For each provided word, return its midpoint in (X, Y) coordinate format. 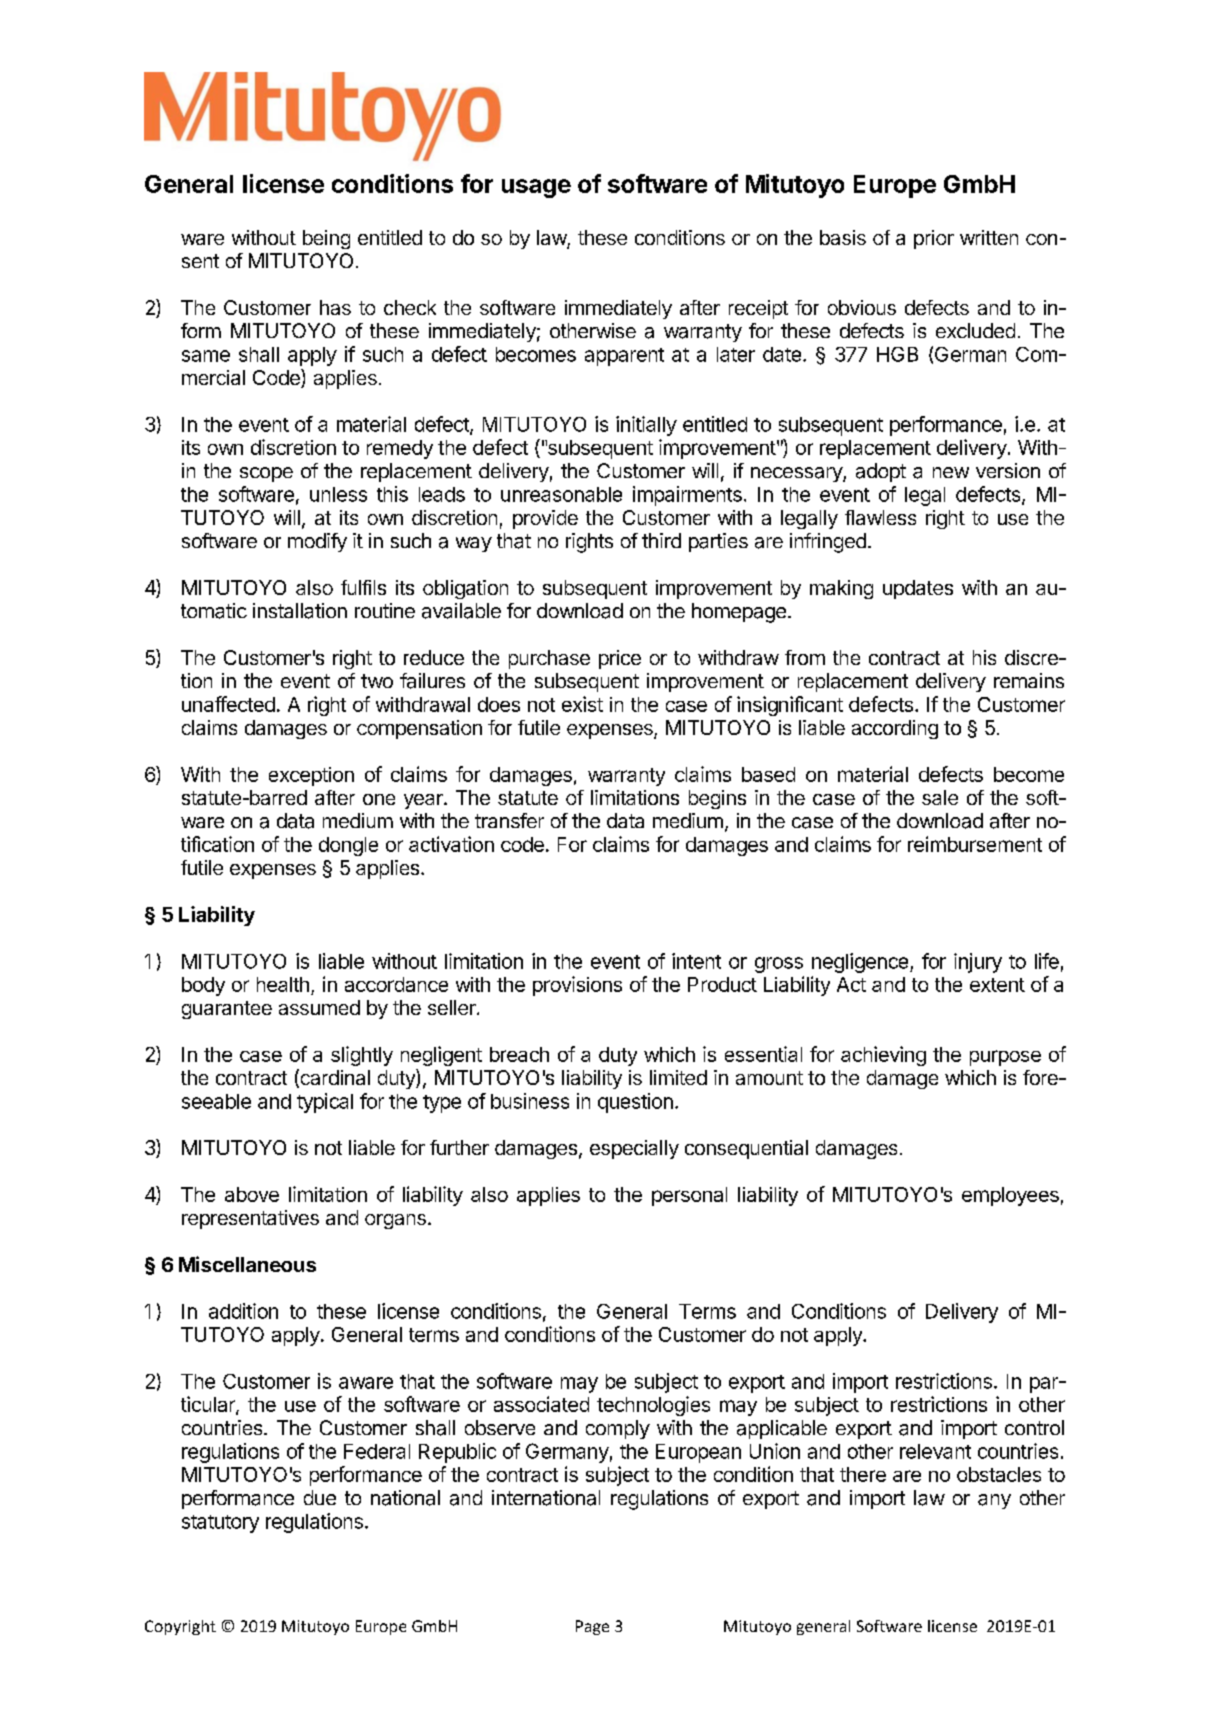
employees (1010, 1196)
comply (618, 1429)
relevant (935, 1451)
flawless (880, 517)
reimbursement (975, 844)
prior (934, 239)
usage (536, 188)
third (661, 540)
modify (317, 542)
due (320, 1497)
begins (717, 799)
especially (634, 1149)
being (326, 239)
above (252, 1194)
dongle (348, 846)
